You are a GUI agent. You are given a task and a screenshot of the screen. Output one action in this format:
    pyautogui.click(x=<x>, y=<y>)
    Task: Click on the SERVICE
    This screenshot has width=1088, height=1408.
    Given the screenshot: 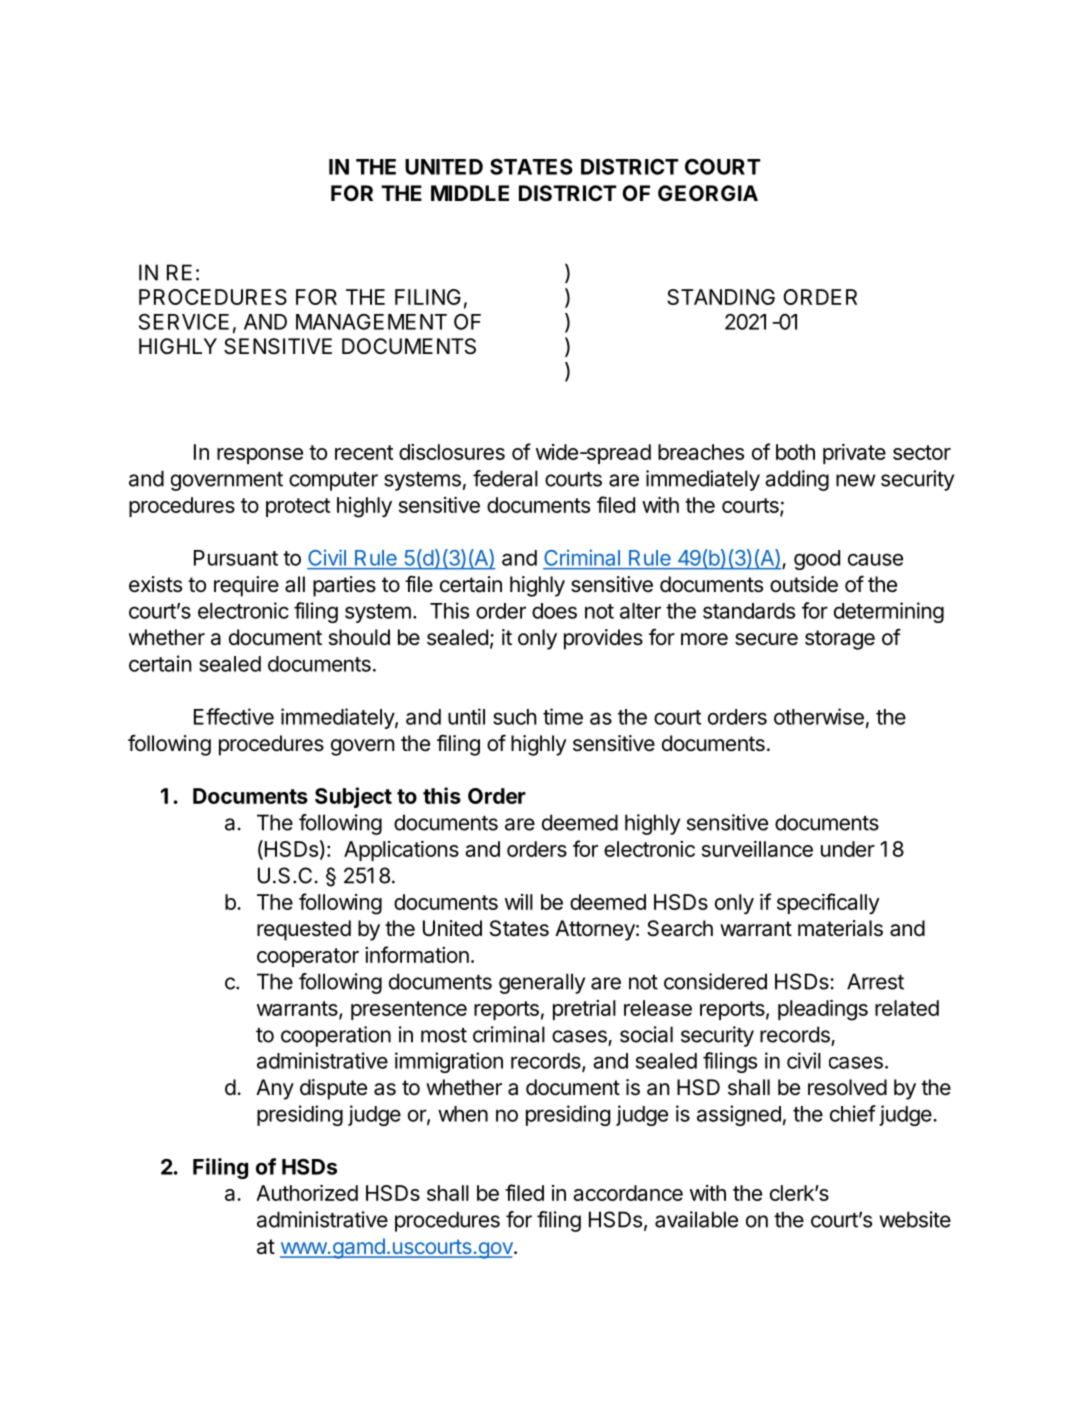 What is the action you would take?
    pyautogui.click(x=184, y=322)
